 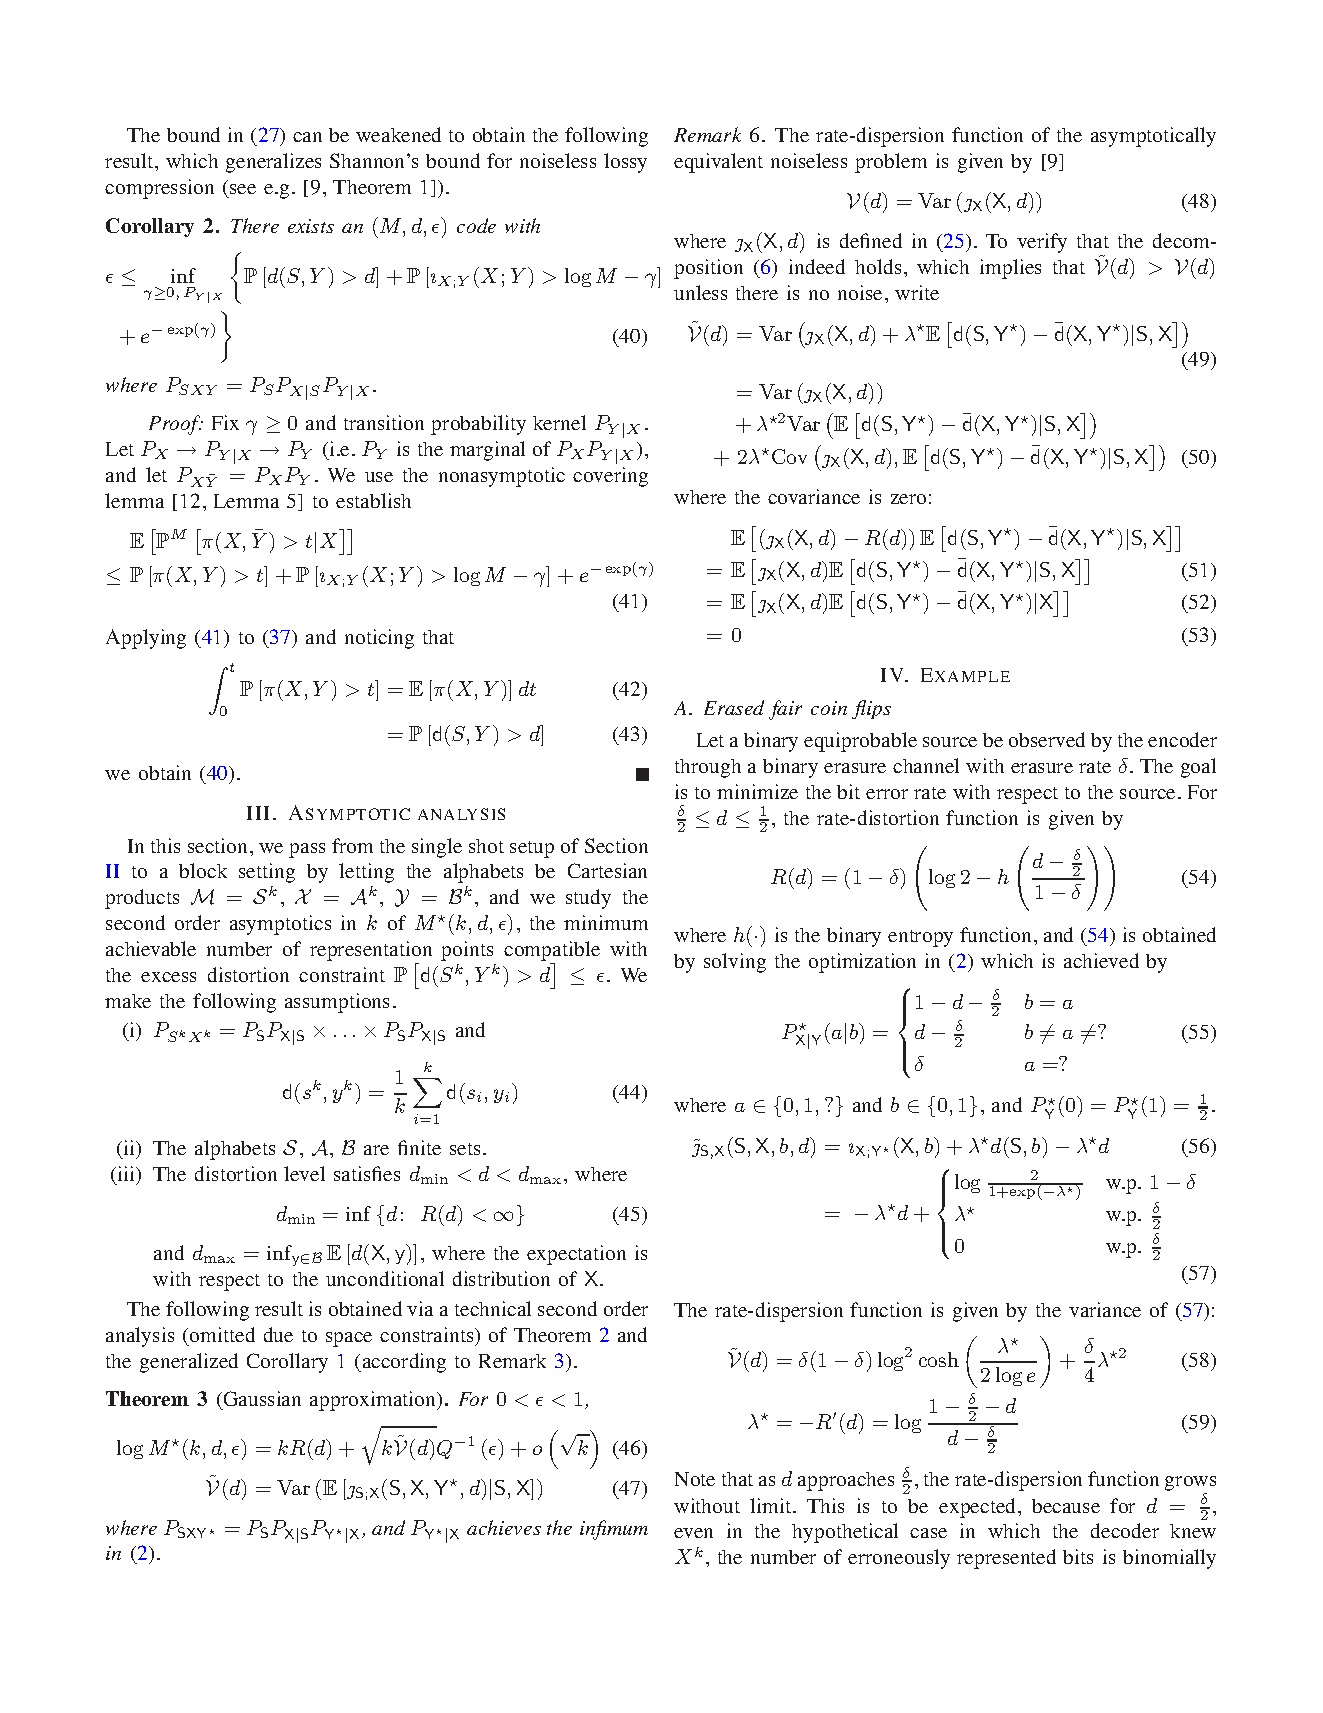 What do you see at coordinates (337, 1003) in the document?
I see `assumptions` at bounding box center [337, 1003].
